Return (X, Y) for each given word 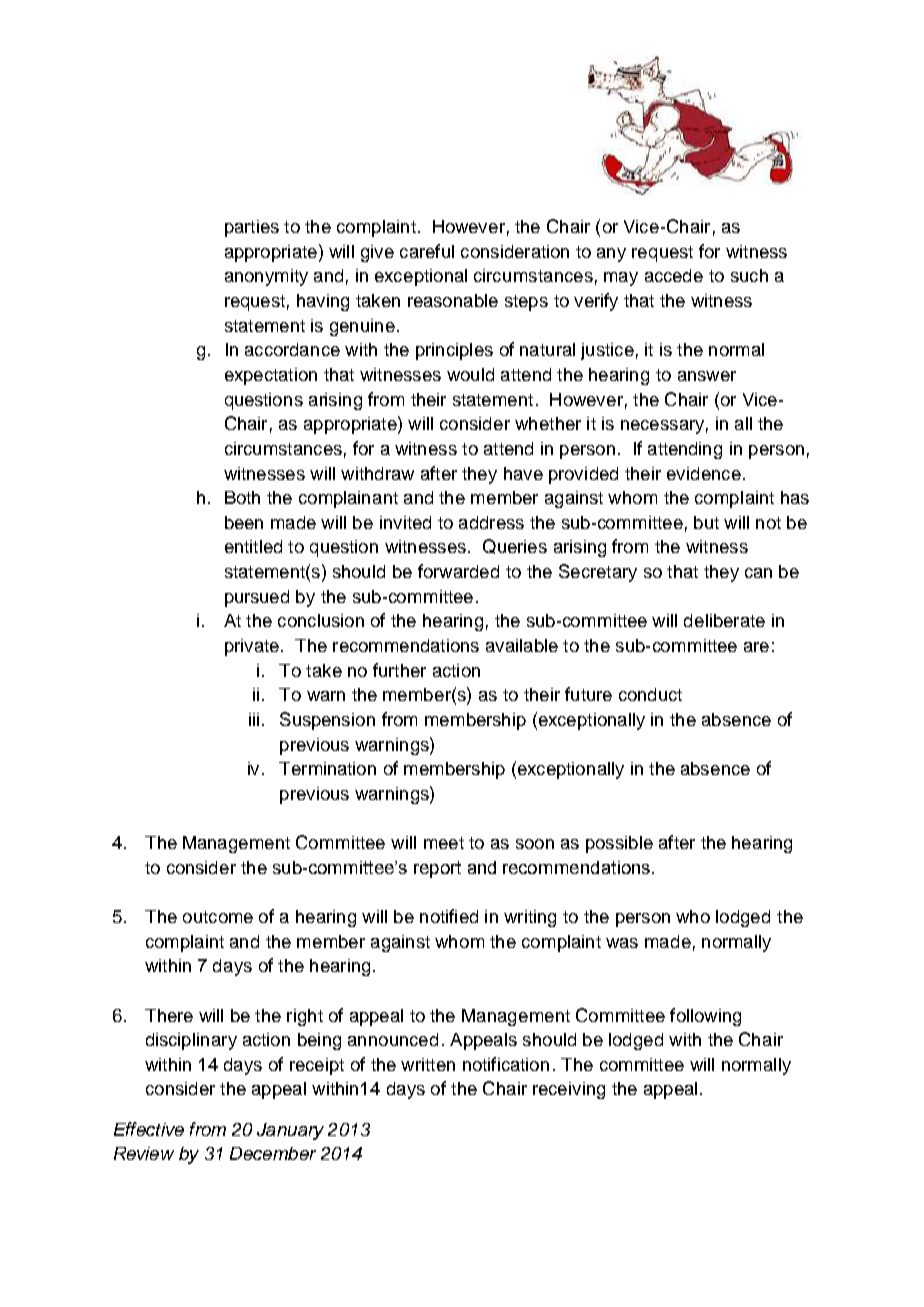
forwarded (458, 571)
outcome (218, 917)
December (273, 1153)
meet (444, 843)
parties (252, 228)
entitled (253, 546)
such (749, 275)
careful (427, 251)
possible (619, 844)
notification (506, 1064)
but (706, 522)
